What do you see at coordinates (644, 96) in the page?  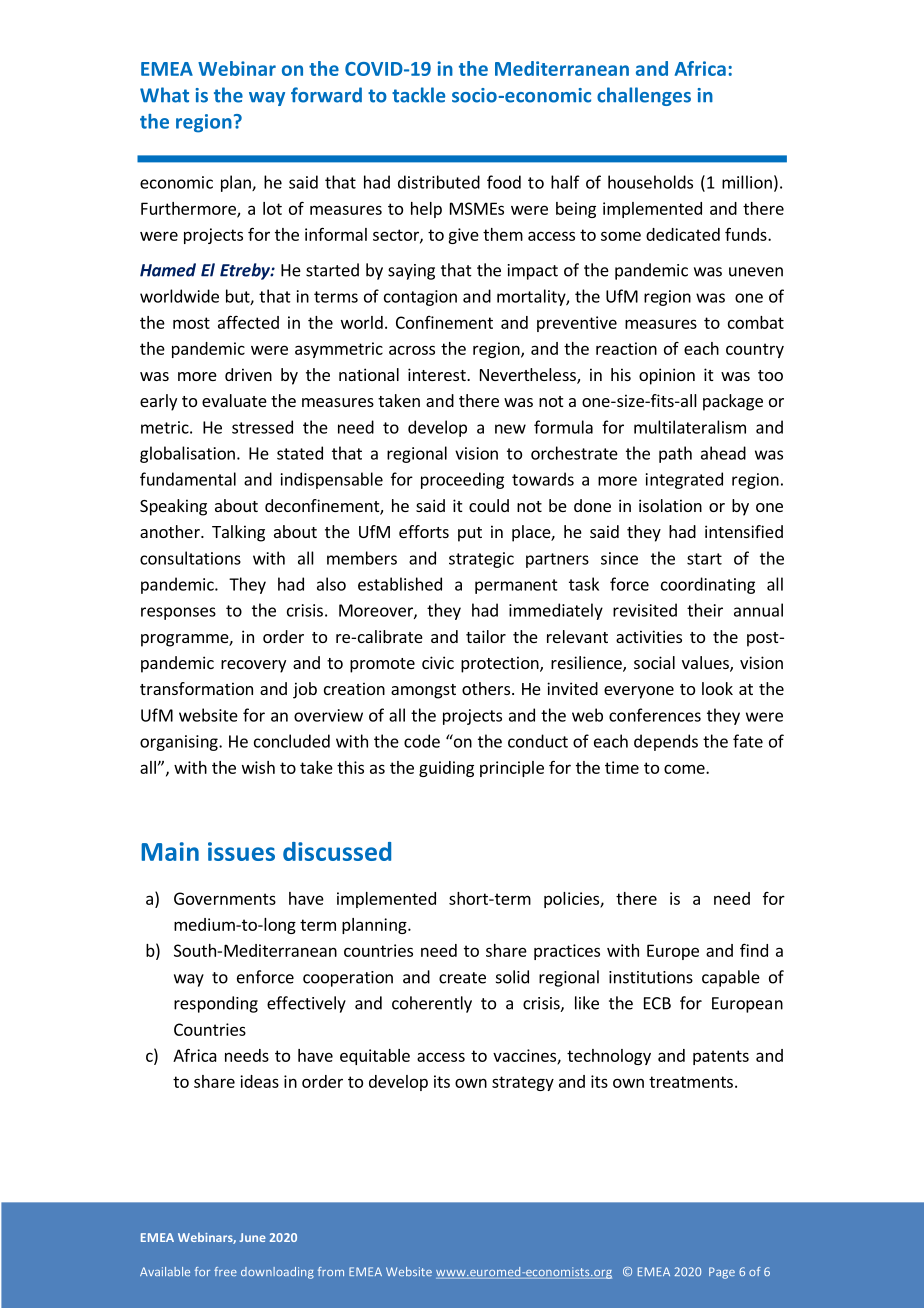 I see `challenges` at bounding box center [644, 96].
